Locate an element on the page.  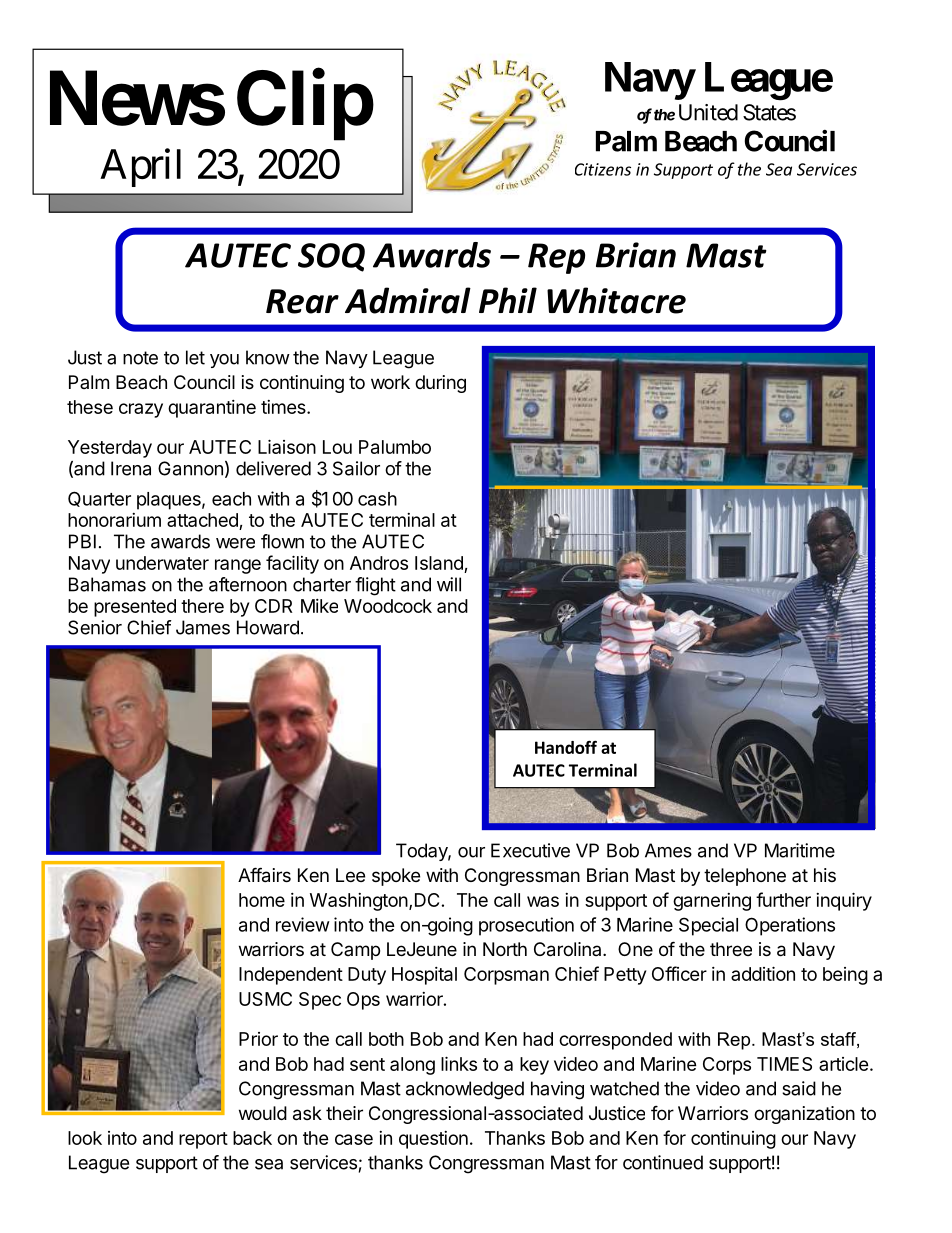
underwater is located at coordinates (162, 563).
